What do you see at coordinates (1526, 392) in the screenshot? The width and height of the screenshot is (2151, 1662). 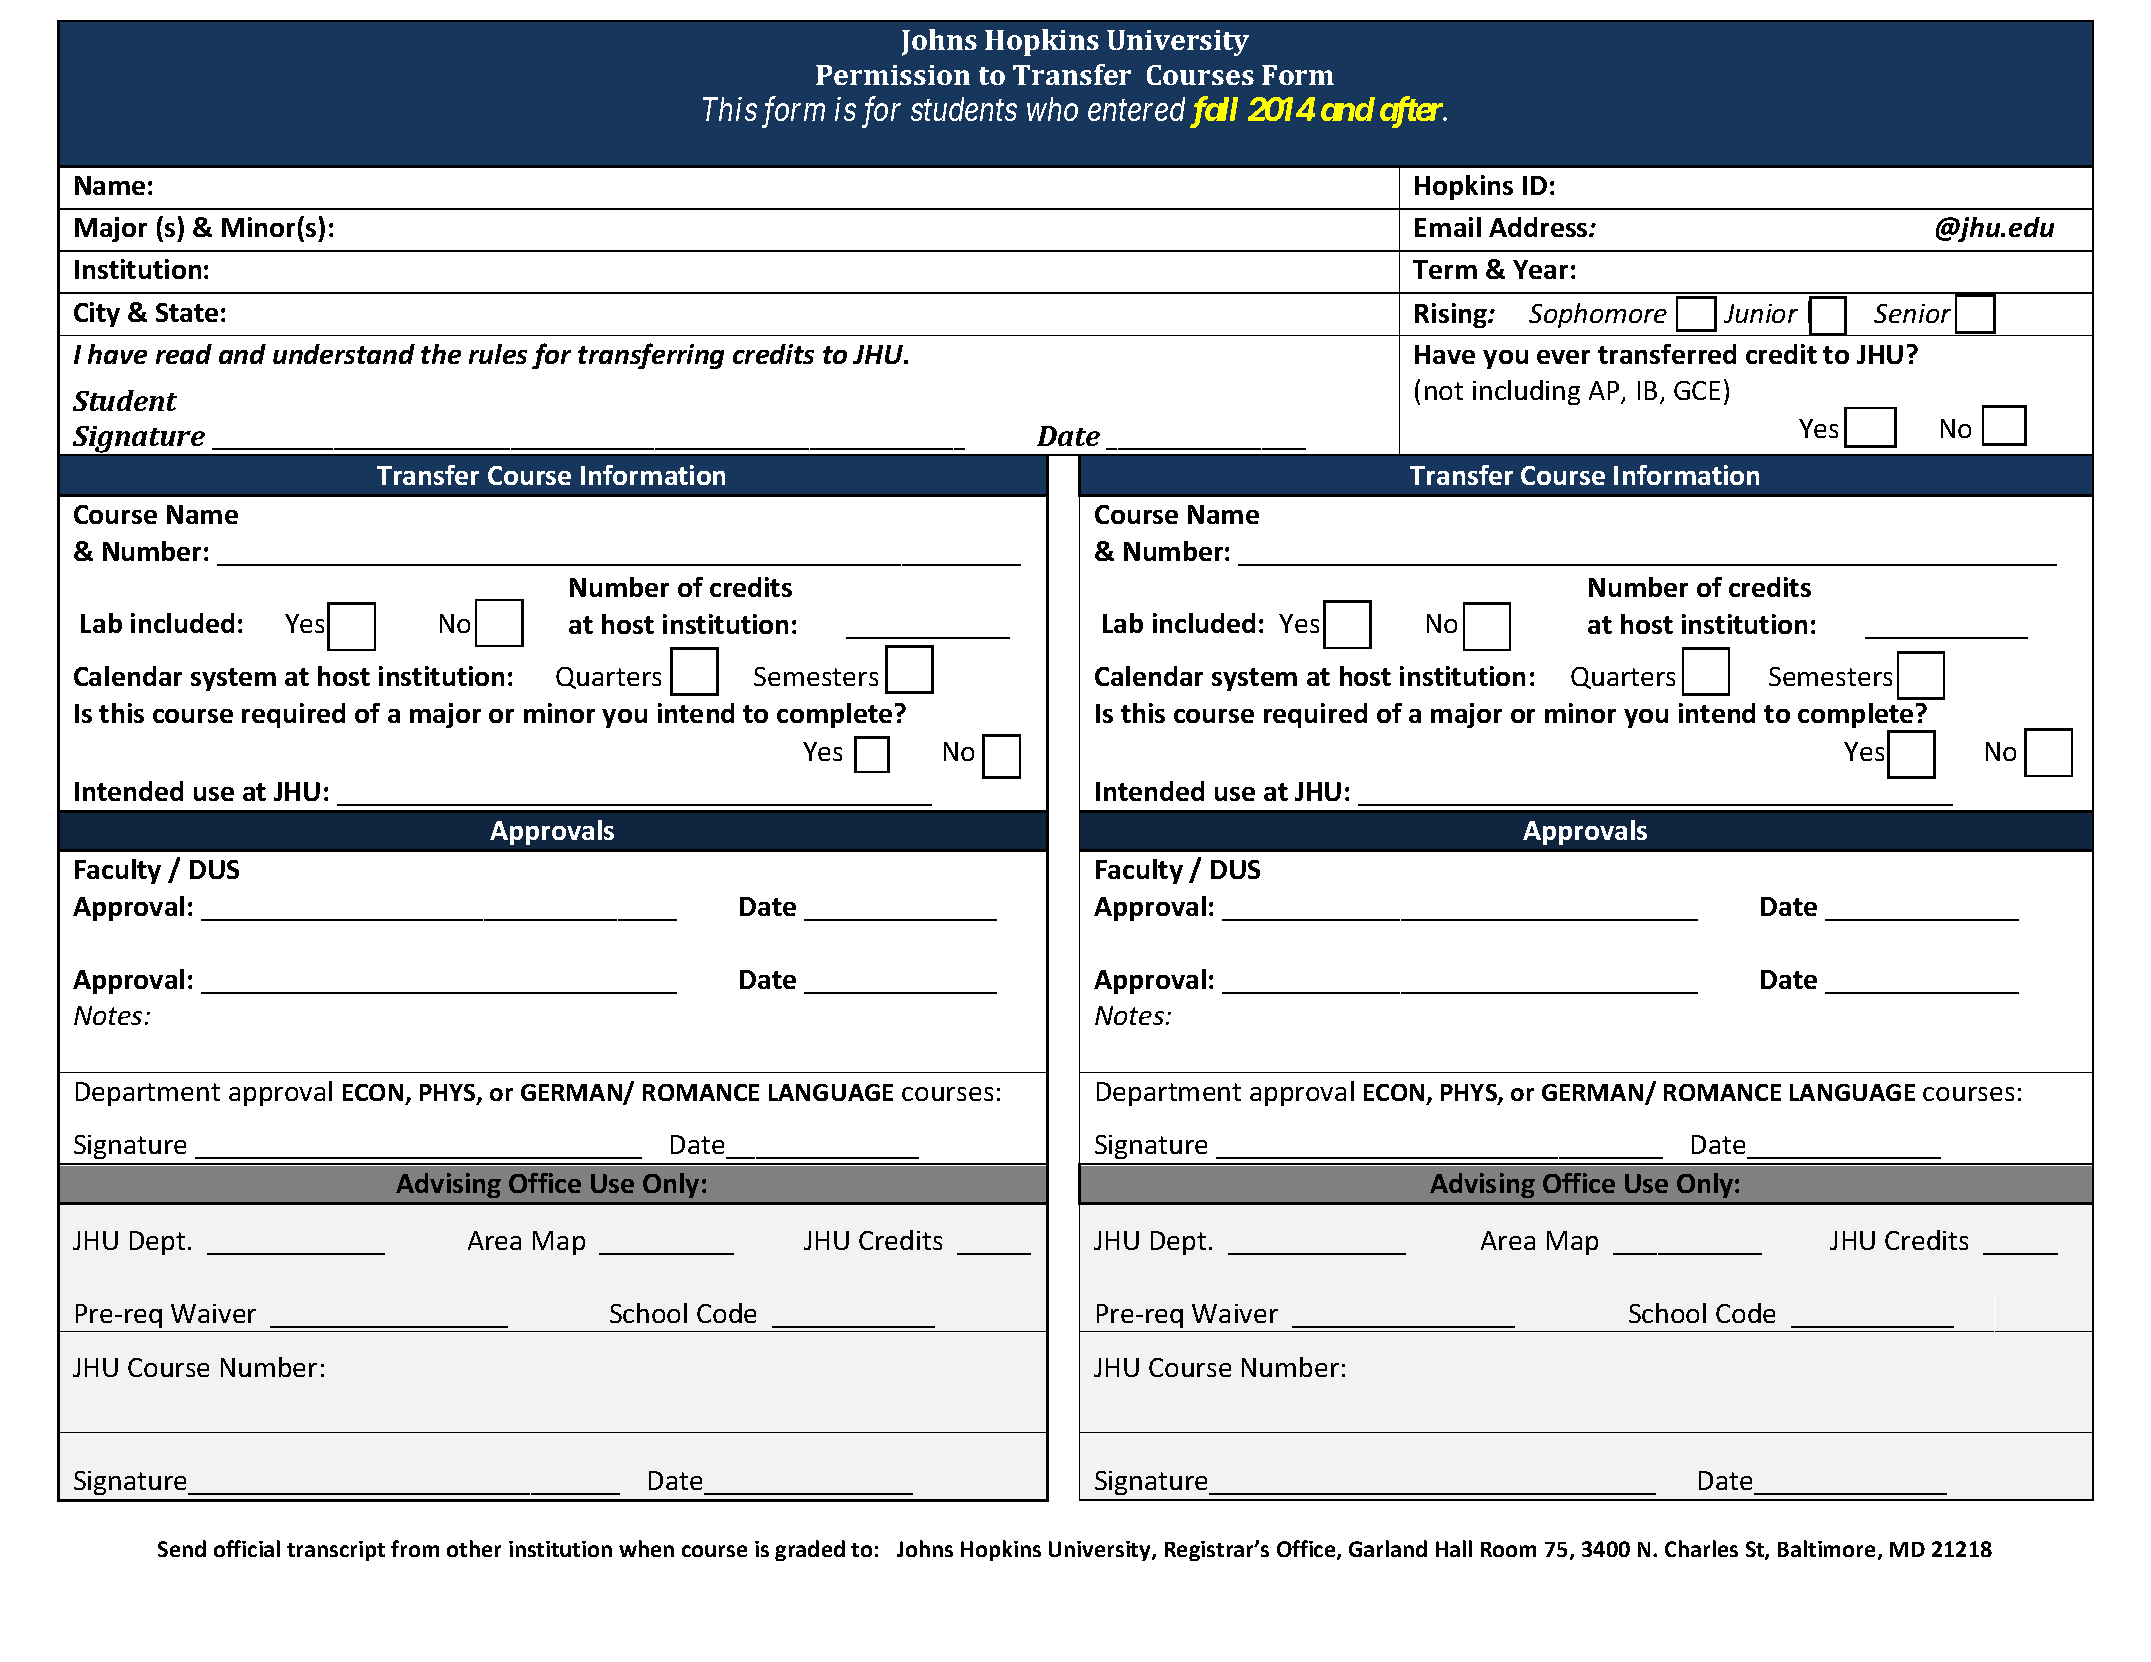 I see `including` at bounding box center [1526, 392].
